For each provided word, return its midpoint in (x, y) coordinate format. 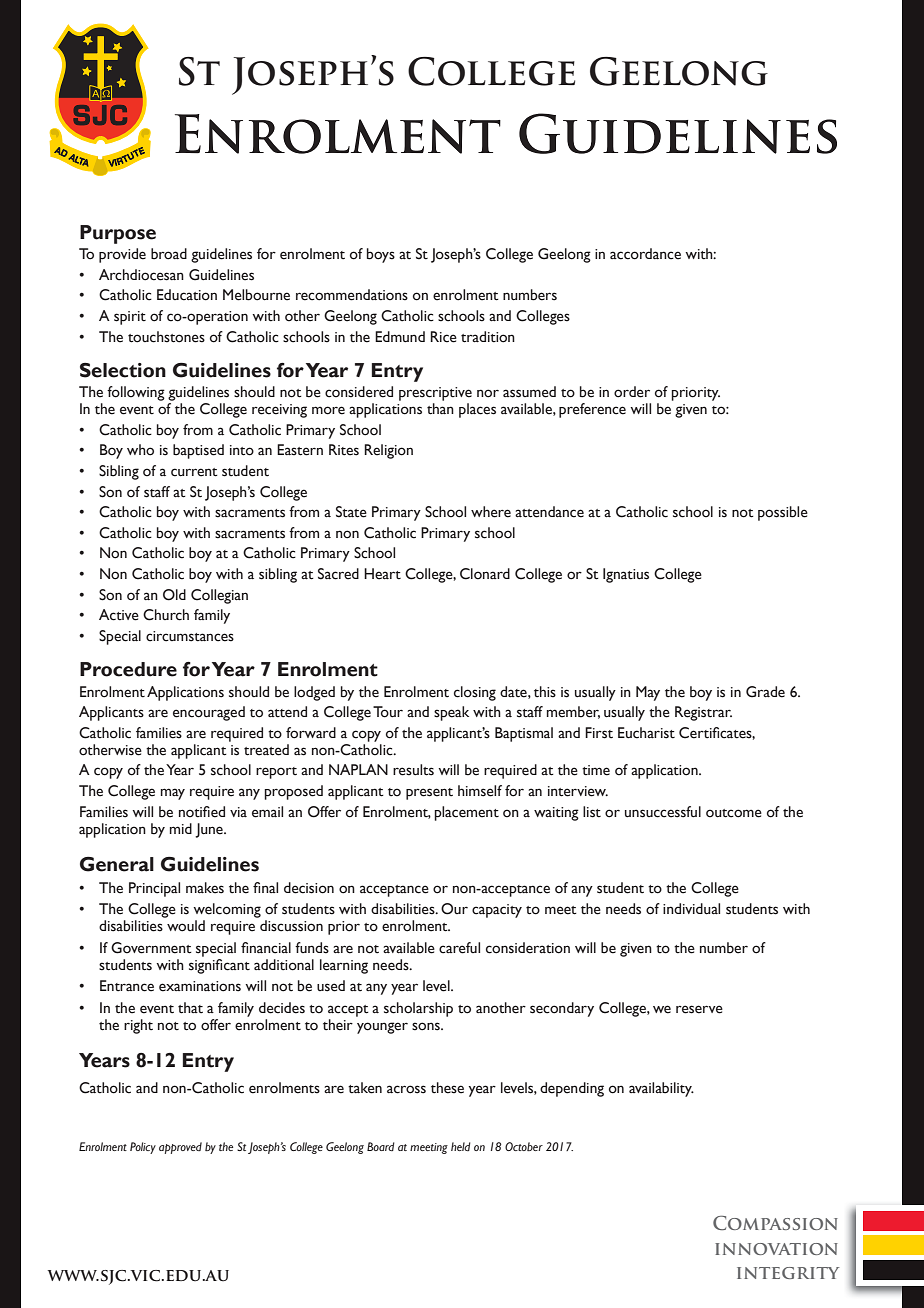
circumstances (190, 636)
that (190, 1008)
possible (783, 513)
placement (466, 813)
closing (475, 693)
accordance (645, 254)
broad (169, 254)
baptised (198, 451)
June (210, 830)
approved (180, 1148)
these (447, 1088)
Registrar (703, 713)
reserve (699, 1009)
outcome (734, 813)
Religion (388, 451)
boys (381, 255)
